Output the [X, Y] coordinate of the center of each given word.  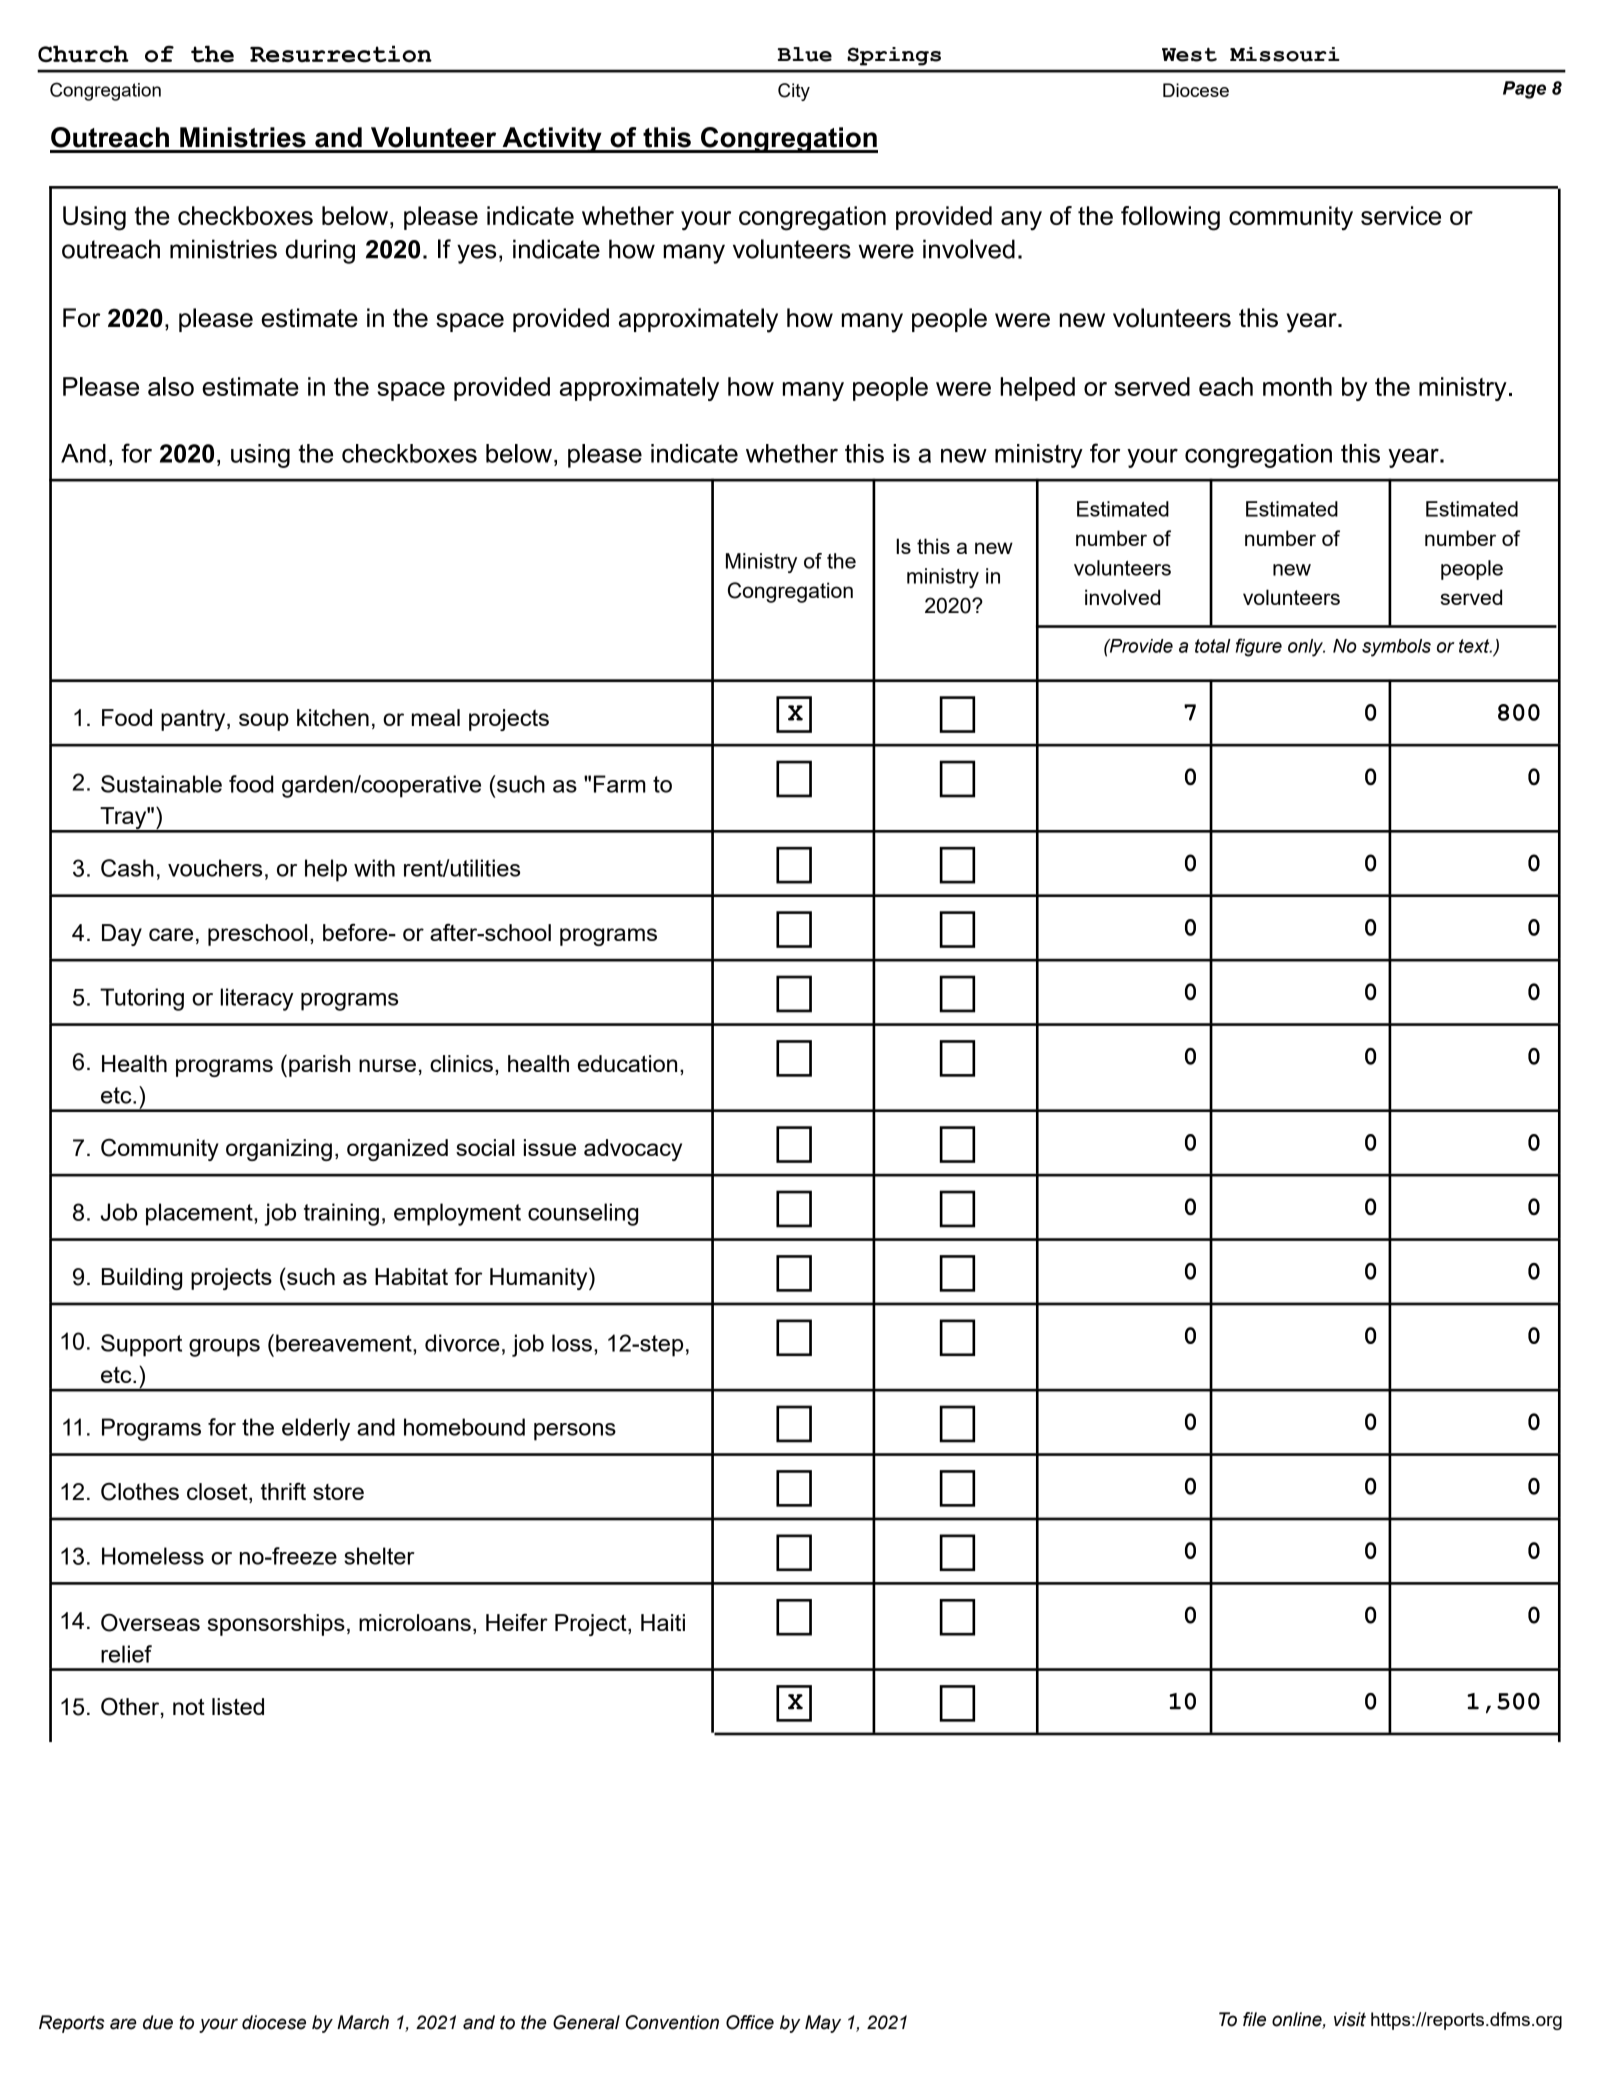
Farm [620, 784]
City [794, 92]
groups [224, 1348]
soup [264, 722]
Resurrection [341, 54]
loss [572, 1343]
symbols [1396, 648]
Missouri [1285, 54]
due [158, 2022]
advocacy [633, 1150]
